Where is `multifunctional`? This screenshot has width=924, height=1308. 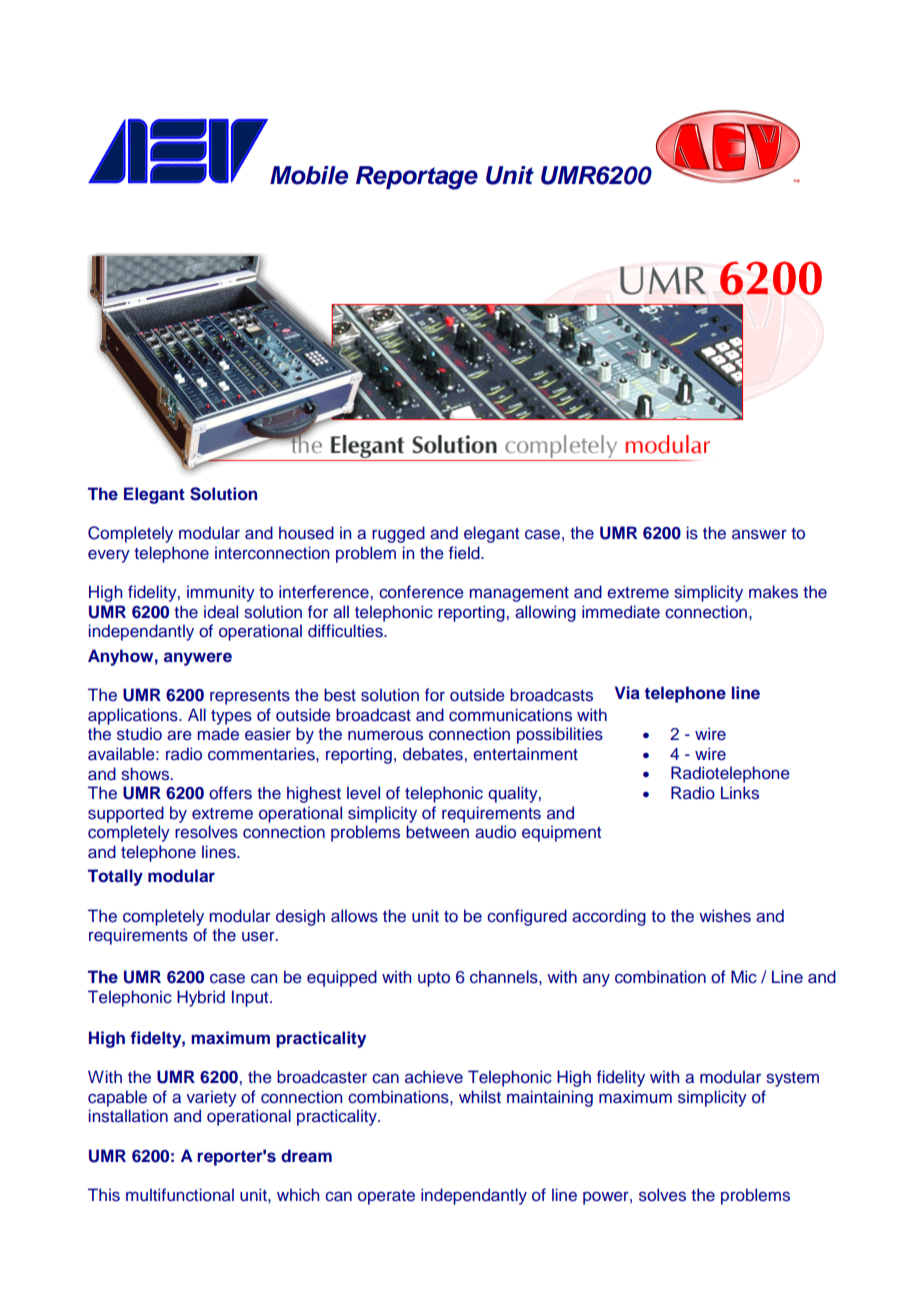 multifunctional is located at coordinates (180, 1195).
